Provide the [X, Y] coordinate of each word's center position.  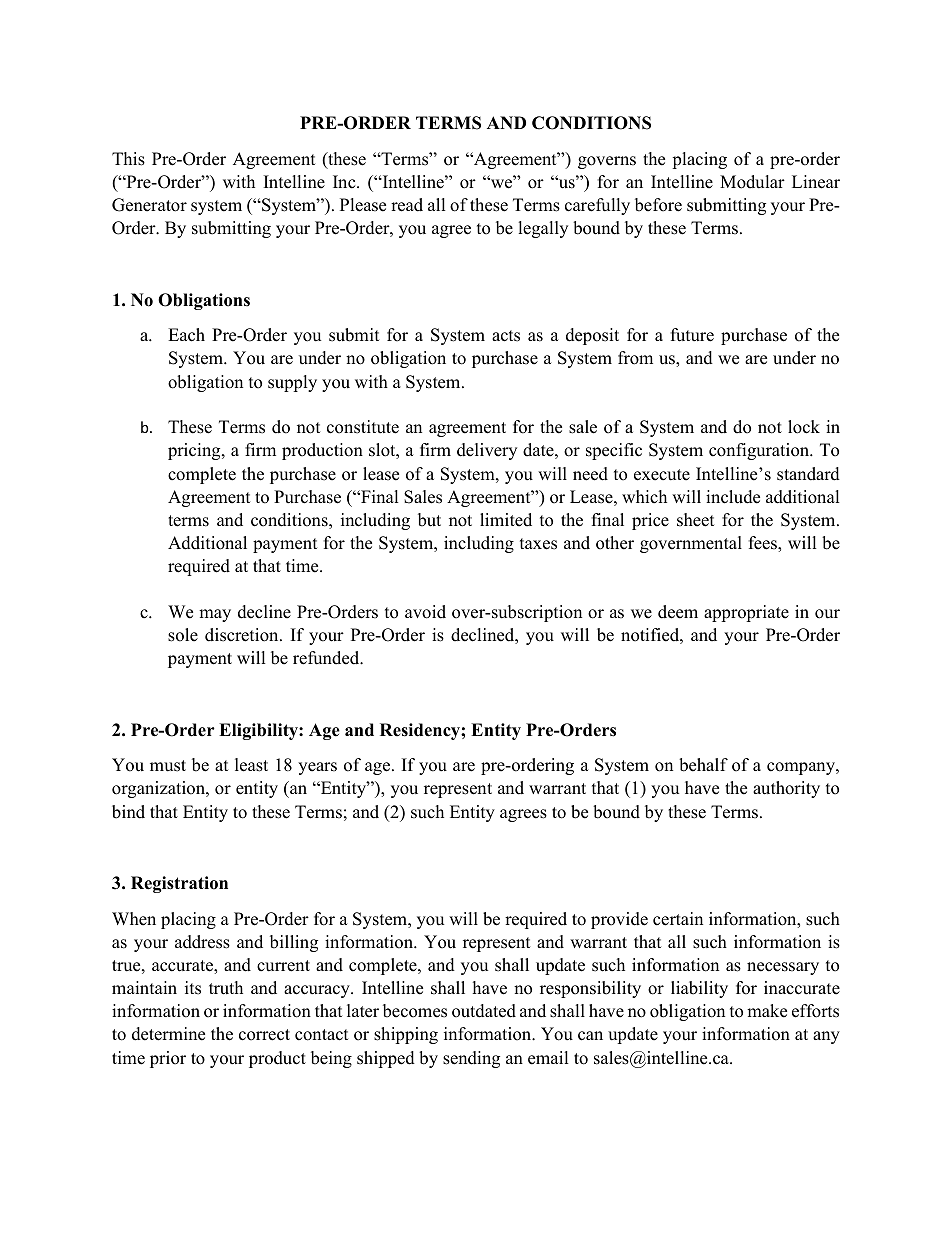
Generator [149, 205]
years [317, 768]
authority [786, 789]
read [407, 205]
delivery [487, 451]
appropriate [746, 613]
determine [168, 1034]
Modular [752, 182]
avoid [425, 612]
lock [804, 427]
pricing [195, 451]
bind [128, 812]
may [215, 615]
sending [471, 1059]
